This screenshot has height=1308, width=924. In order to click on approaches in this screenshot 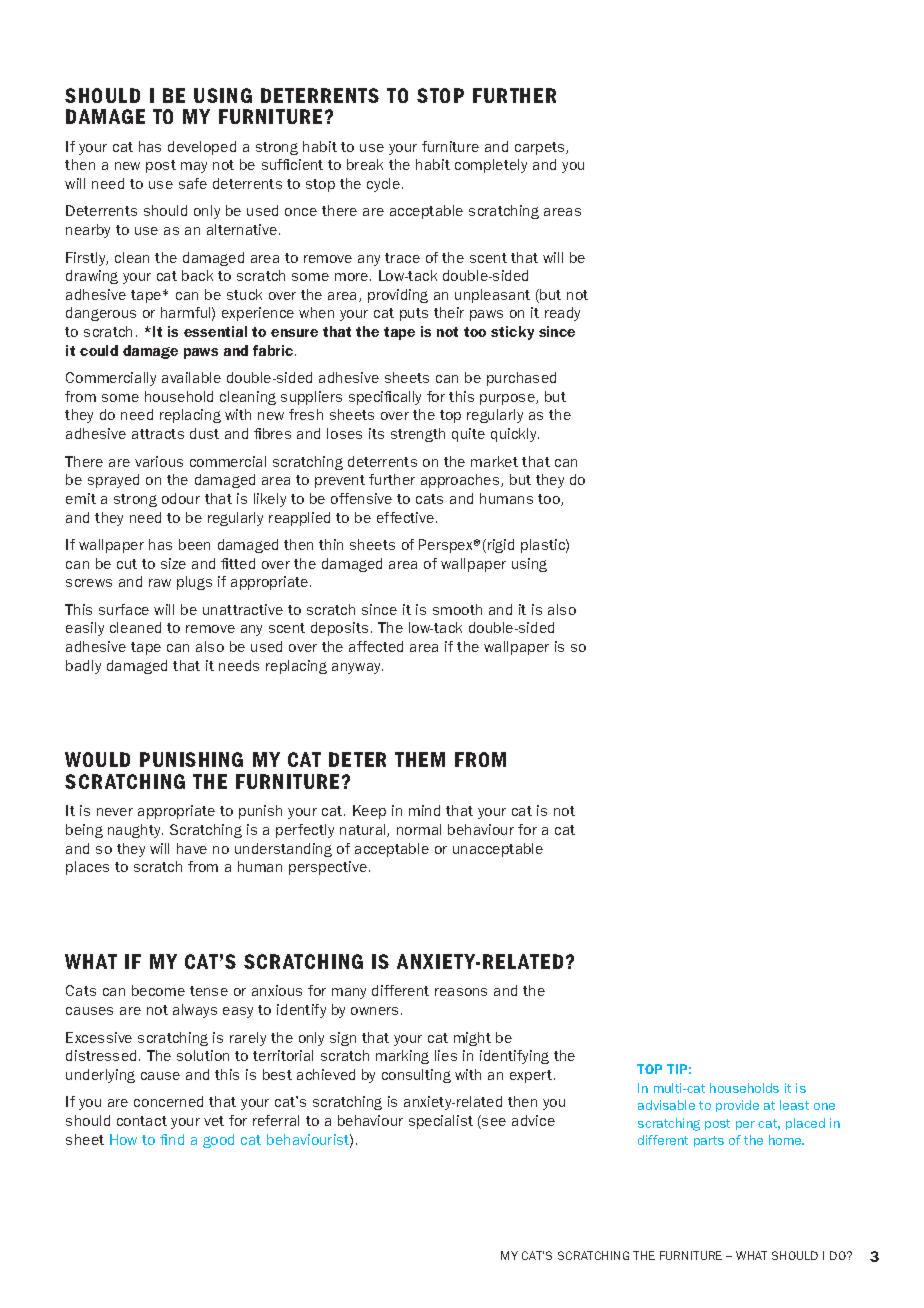, I will do `click(461, 481)`.
